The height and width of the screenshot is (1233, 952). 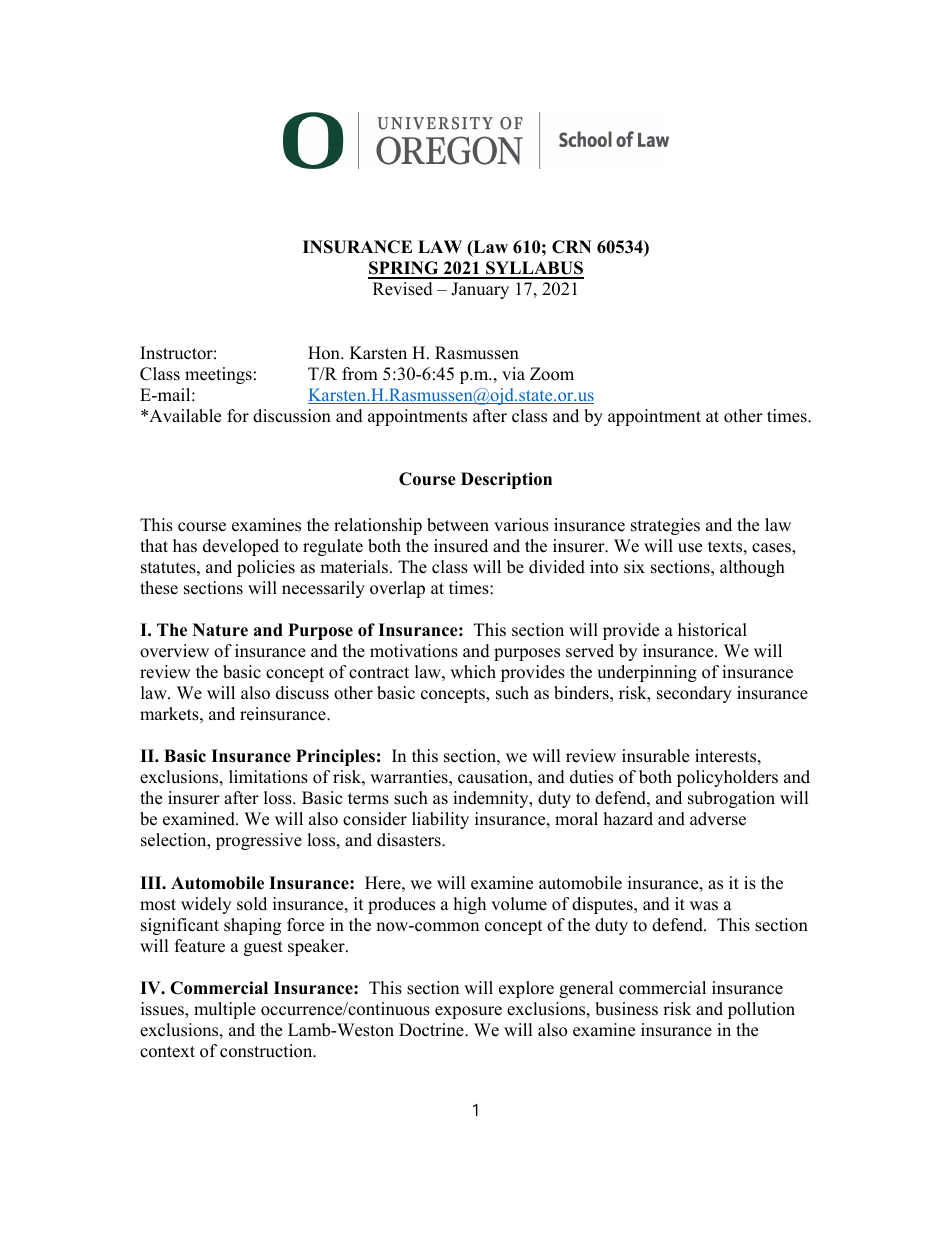 What do you see at coordinates (220, 630) in the screenshot?
I see `Nature` at bounding box center [220, 630].
